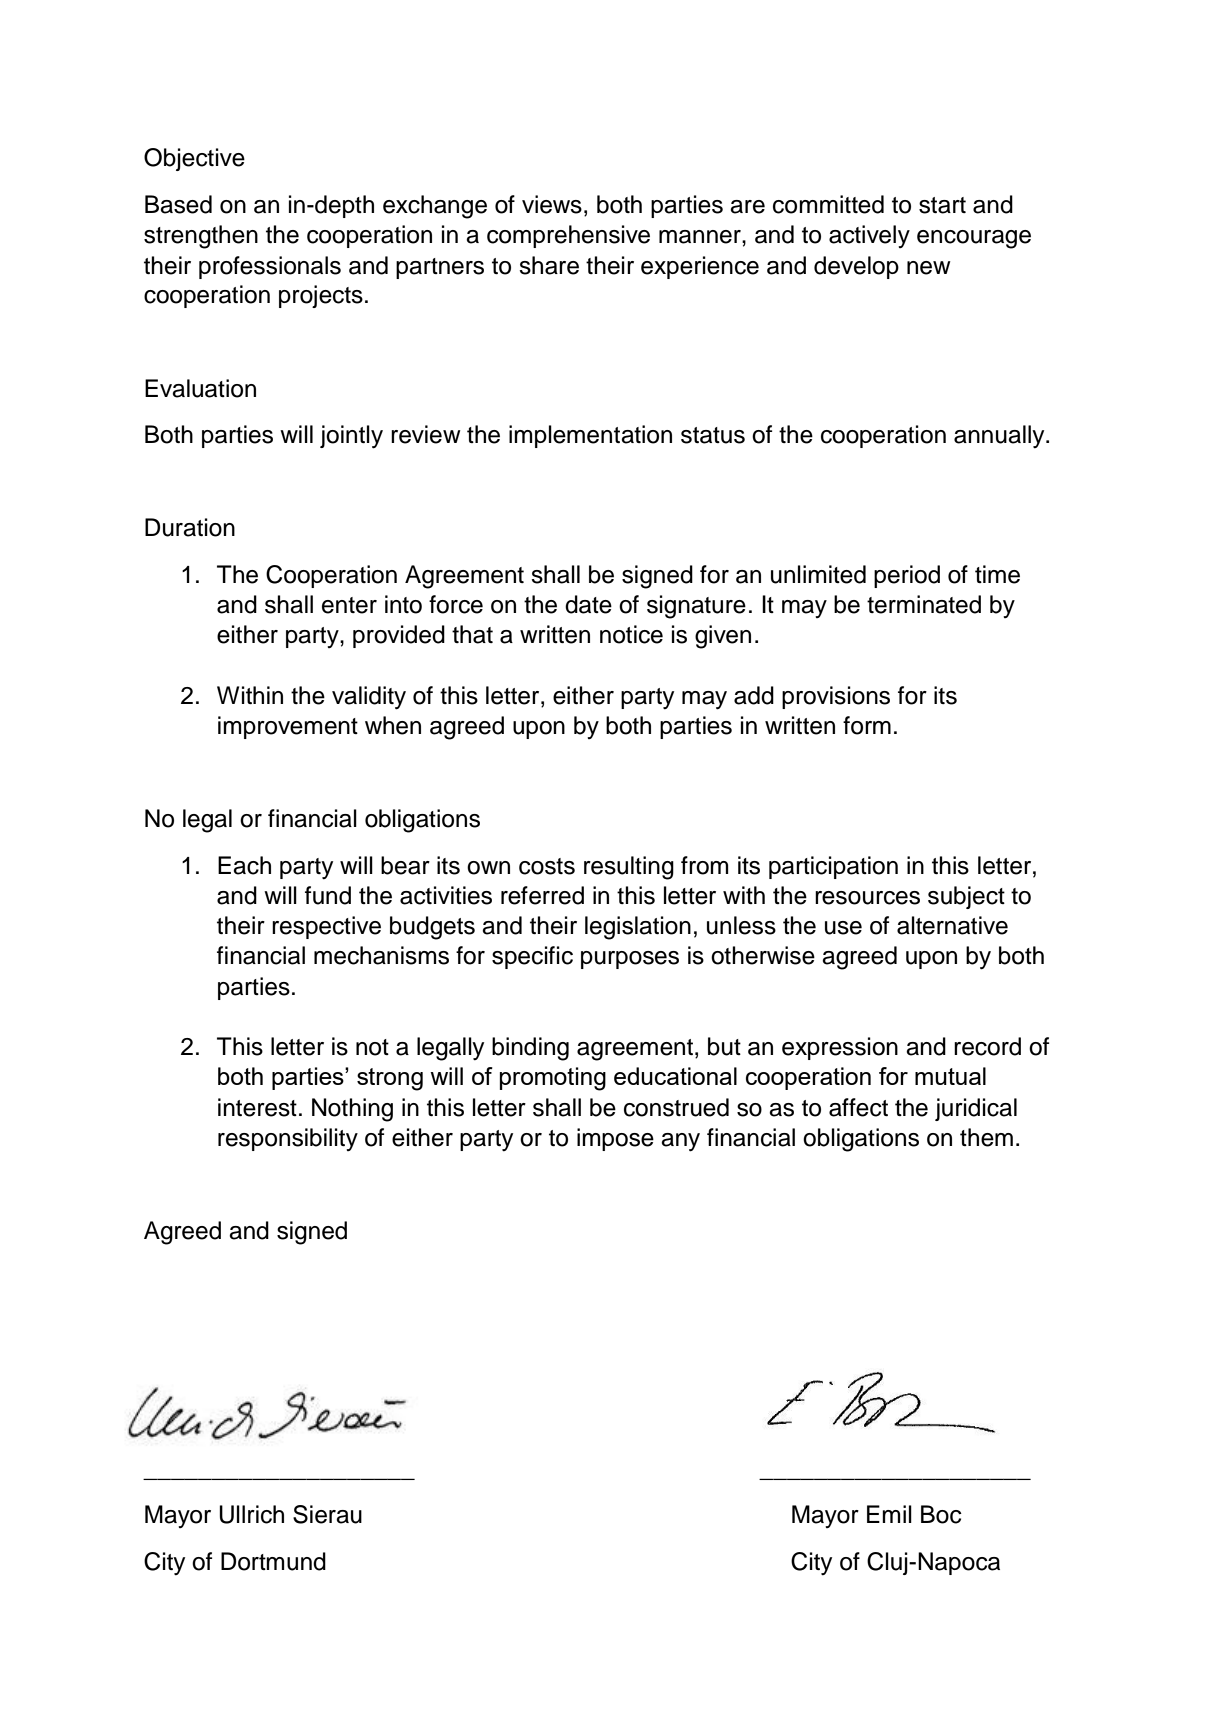 The width and height of the screenshot is (1209, 1710). I want to click on views, so click(552, 204).
